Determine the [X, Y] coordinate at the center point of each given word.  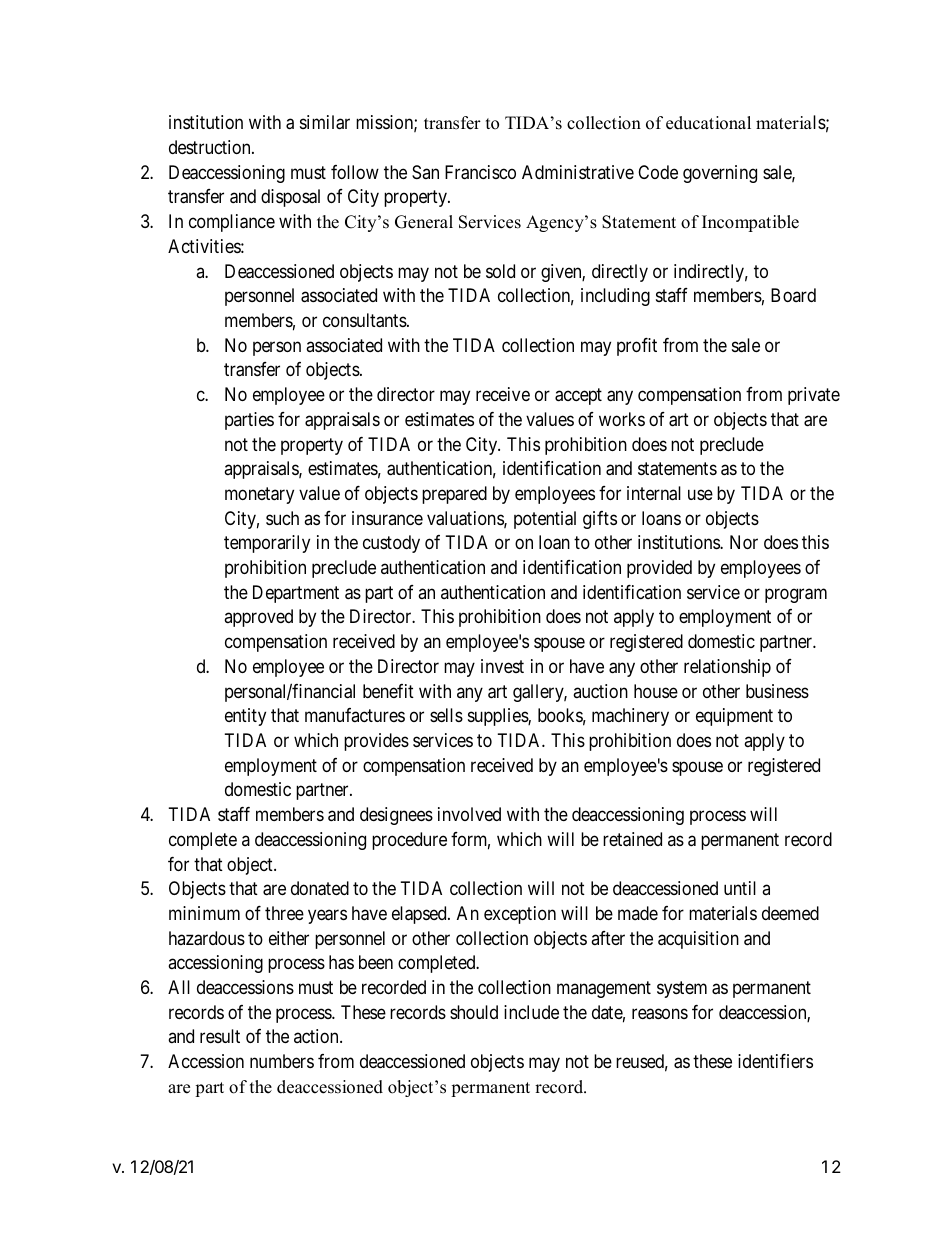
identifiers [775, 1061]
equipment [734, 717]
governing [720, 174]
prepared [454, 495]
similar [325, 122]
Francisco [480, 172]
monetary [259, 495]
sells [446, 715]
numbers [282, 1061]
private [814, 396]
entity [245, 717]
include [531, 1012]
